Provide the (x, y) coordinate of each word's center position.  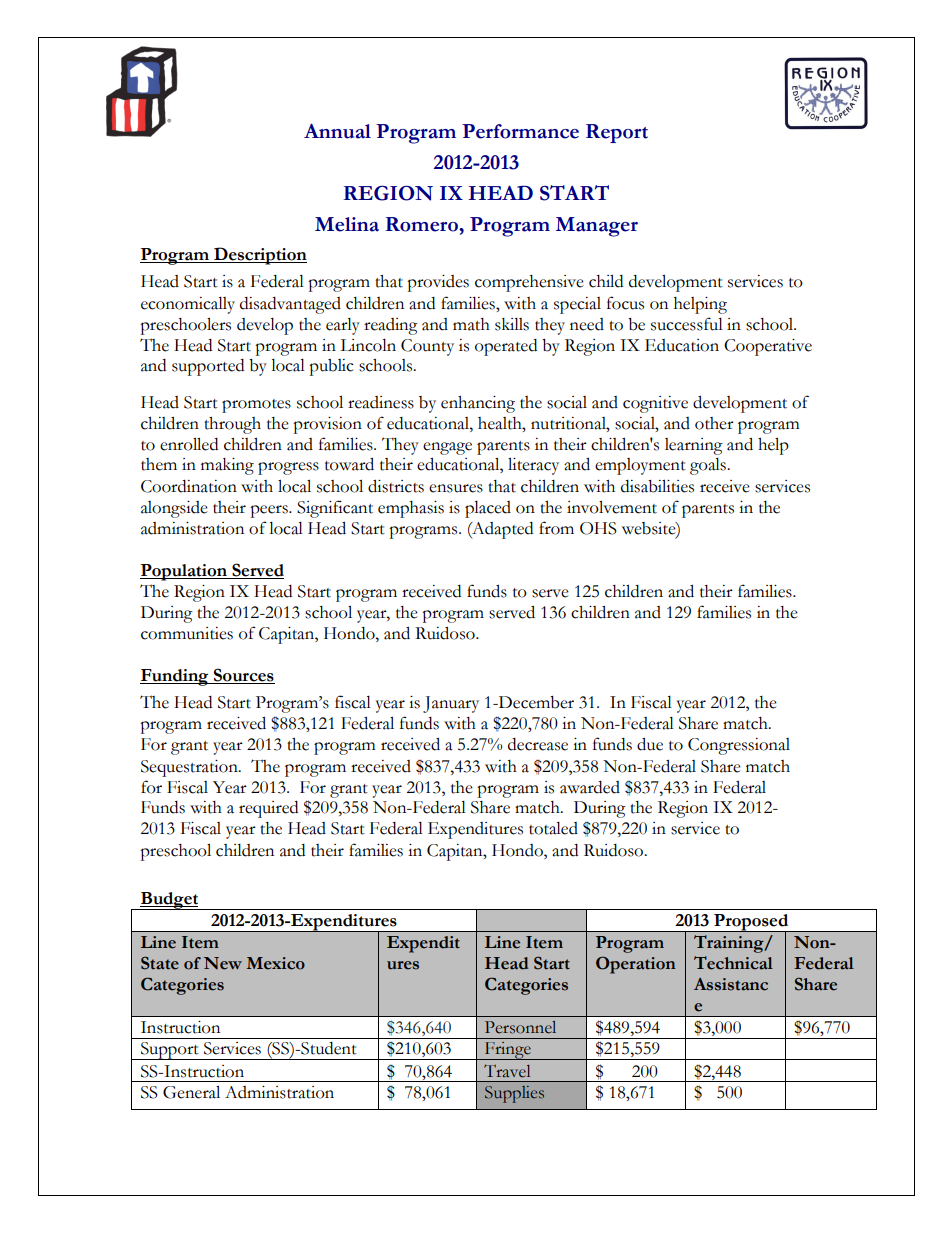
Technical (733, 963)
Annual (337, 131)
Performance (520, 131)
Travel (507, 1071)
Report (617, 133)
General (191, 1092)
